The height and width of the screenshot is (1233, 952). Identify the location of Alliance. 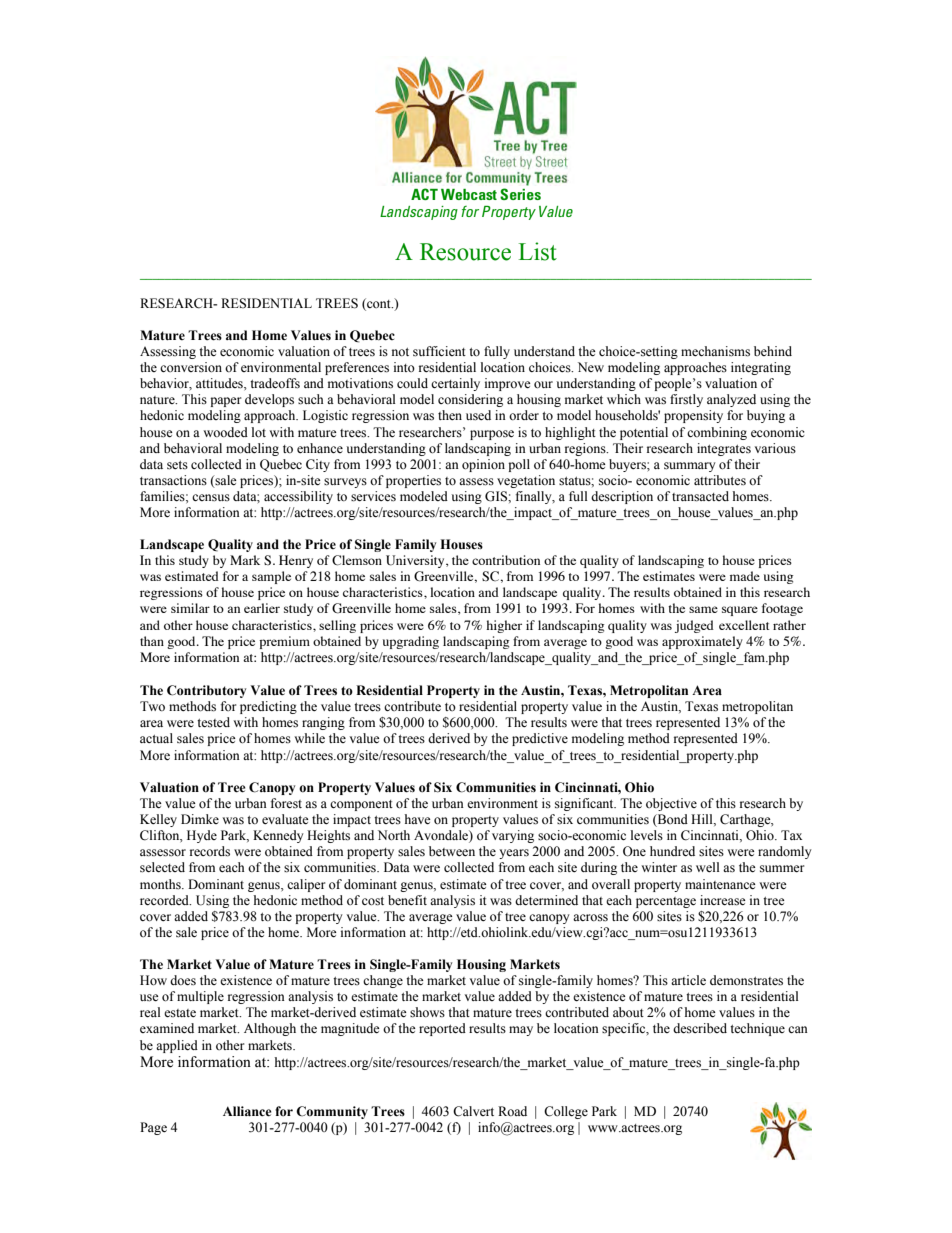
(247, 1111).
